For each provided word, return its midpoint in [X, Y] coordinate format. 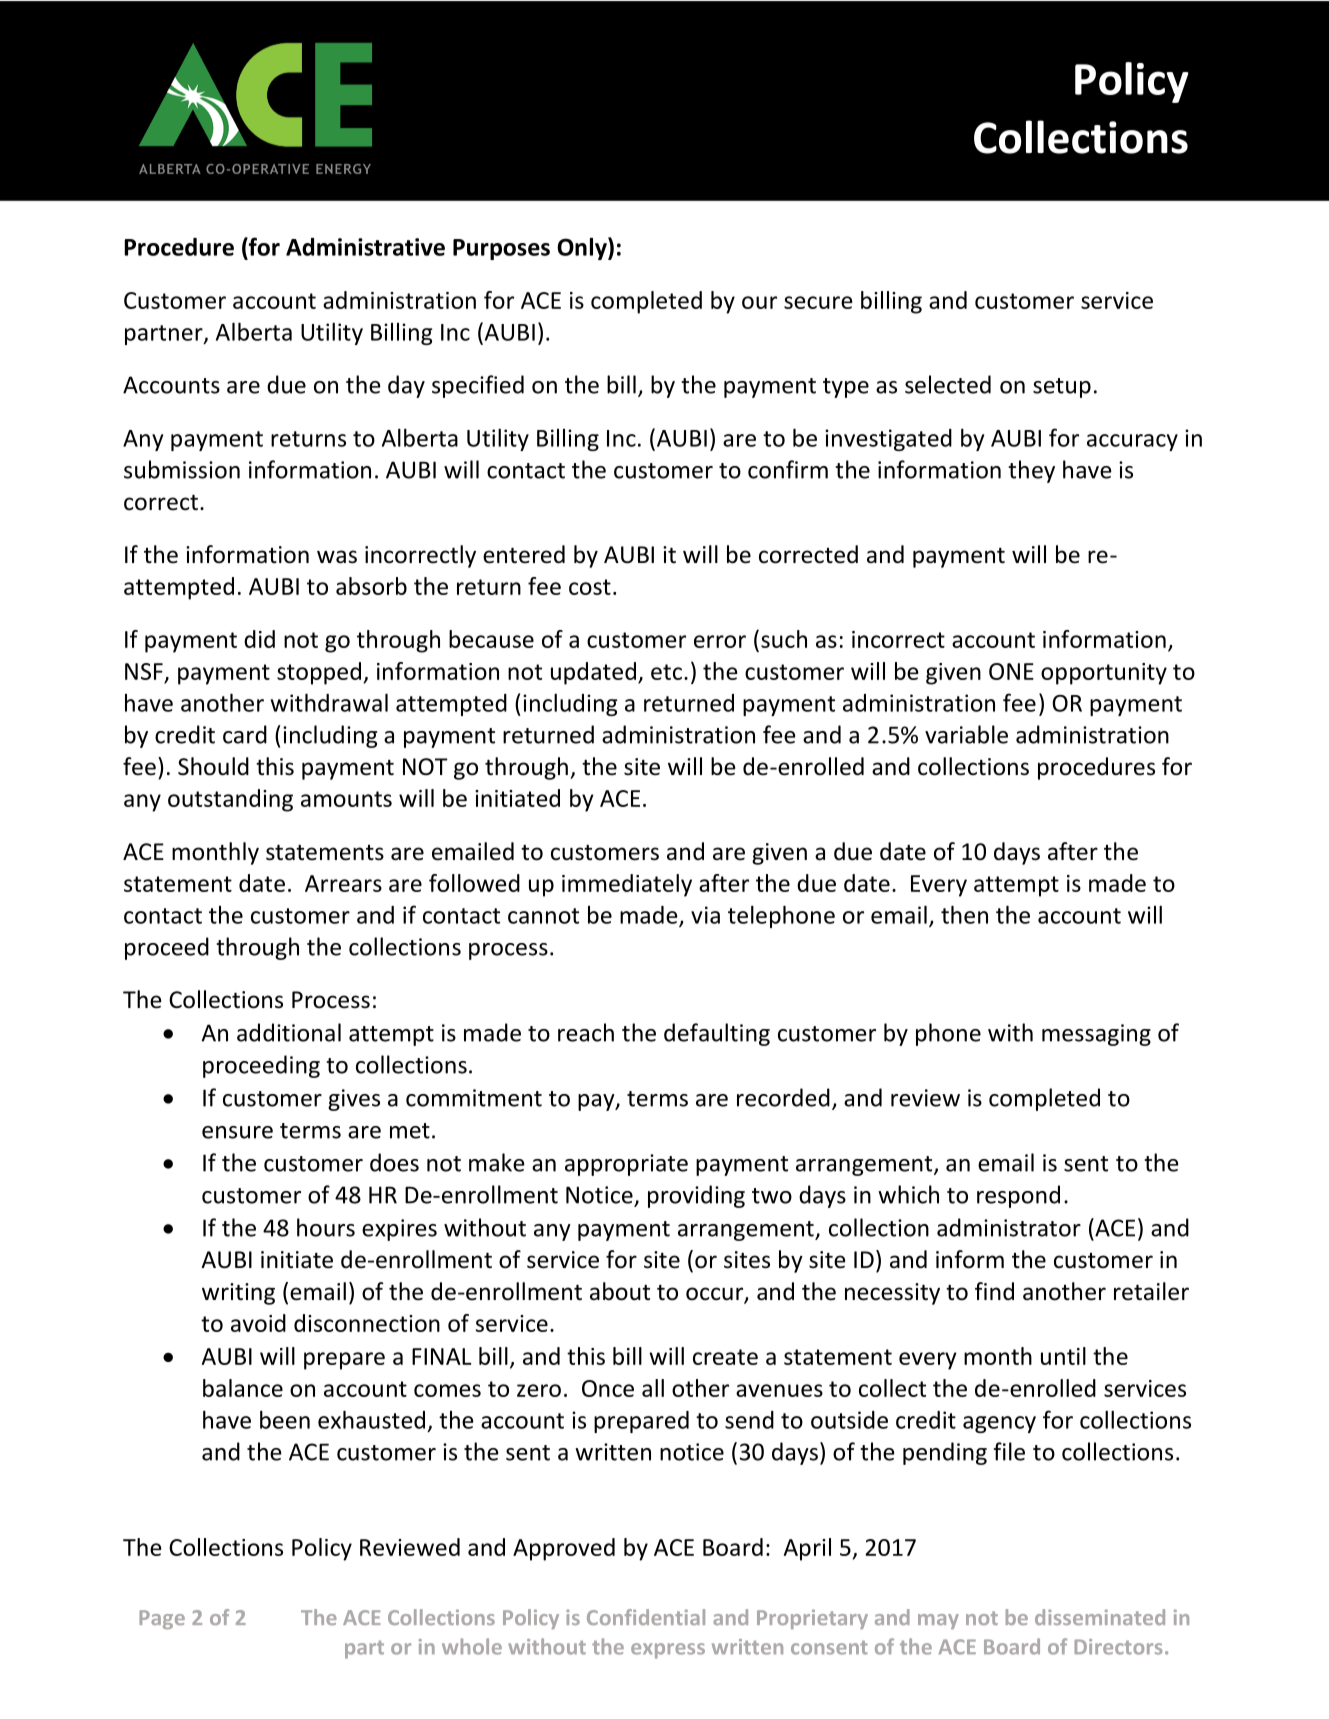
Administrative [365, 247]
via [705, 915]
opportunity [1104, 674]
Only [583, 248]
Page [162, 1619]
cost [590, 587]
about [620, 1291]
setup [1062, 388]
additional [289, 1032]
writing [238, 1294]
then [964, 914]
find [994, 1291]
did [259, 639]
